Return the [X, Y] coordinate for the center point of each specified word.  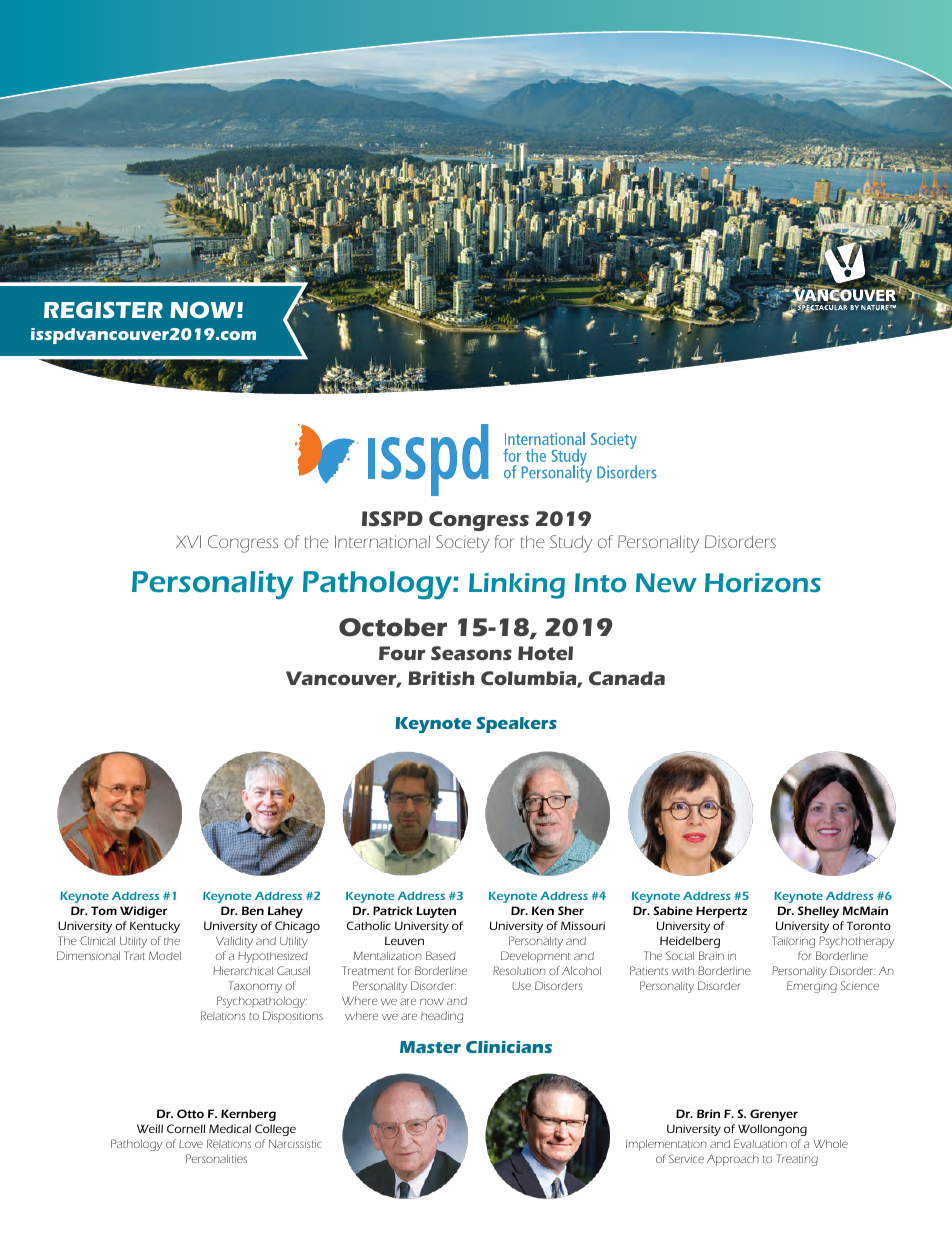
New [666, 582]
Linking [517, 586]
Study [571, 544]
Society [463, 544]
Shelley [818, 912]
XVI [188, 541]
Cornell [186, 1128]
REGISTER [103, 310]
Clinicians [509, 1047]
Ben [253, 910]
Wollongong [772, 1130]
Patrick [393, 910]
